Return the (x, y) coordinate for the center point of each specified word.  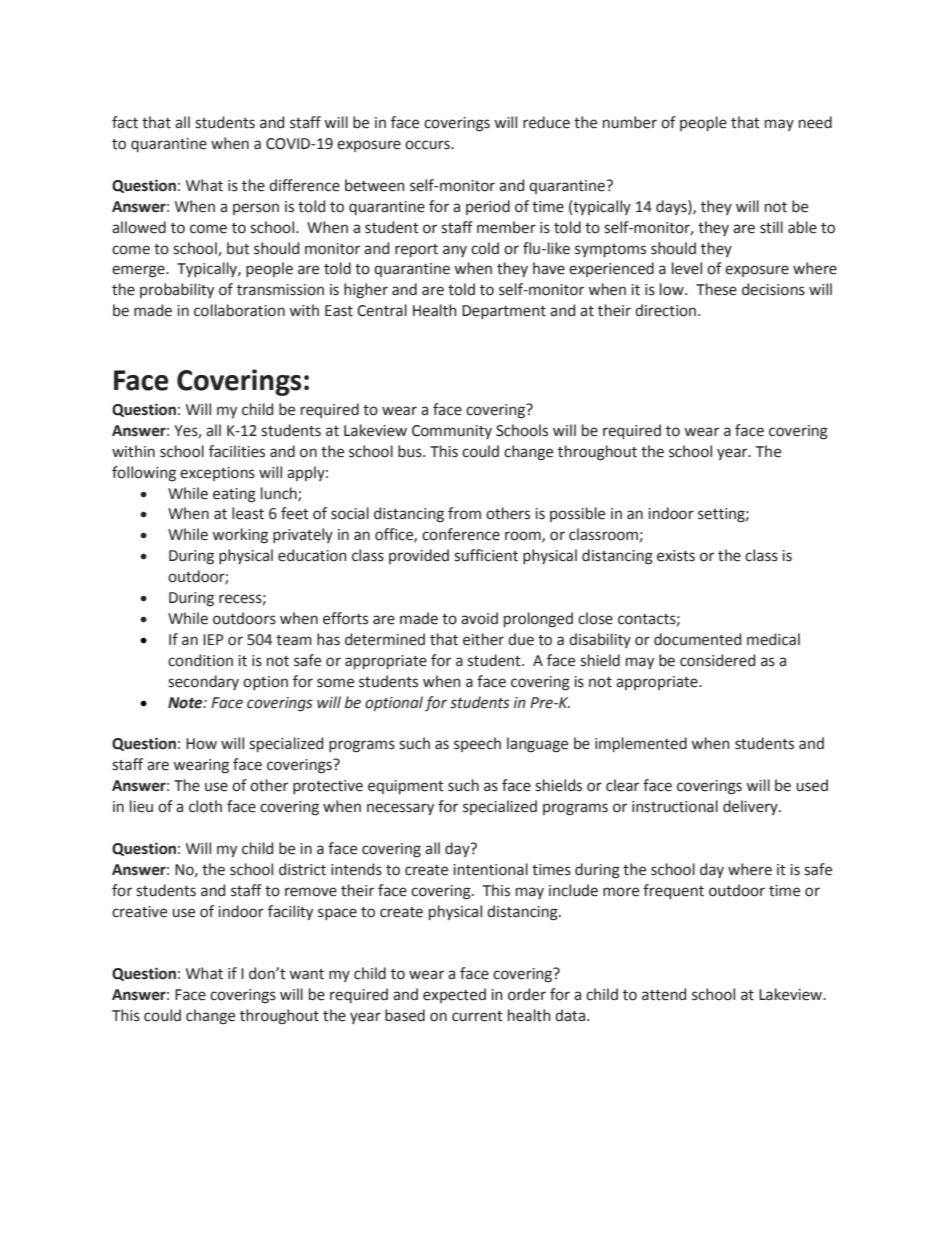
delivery (751, 807)
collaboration (239, 310)
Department (504, 312)
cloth (205, 806)
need (815, 122)
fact (125, 122)
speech (477, 744)
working (240, 536)
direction (667, 310)
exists (676, 556)
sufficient (486, 555)
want (306, 974)
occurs (428, 145)
